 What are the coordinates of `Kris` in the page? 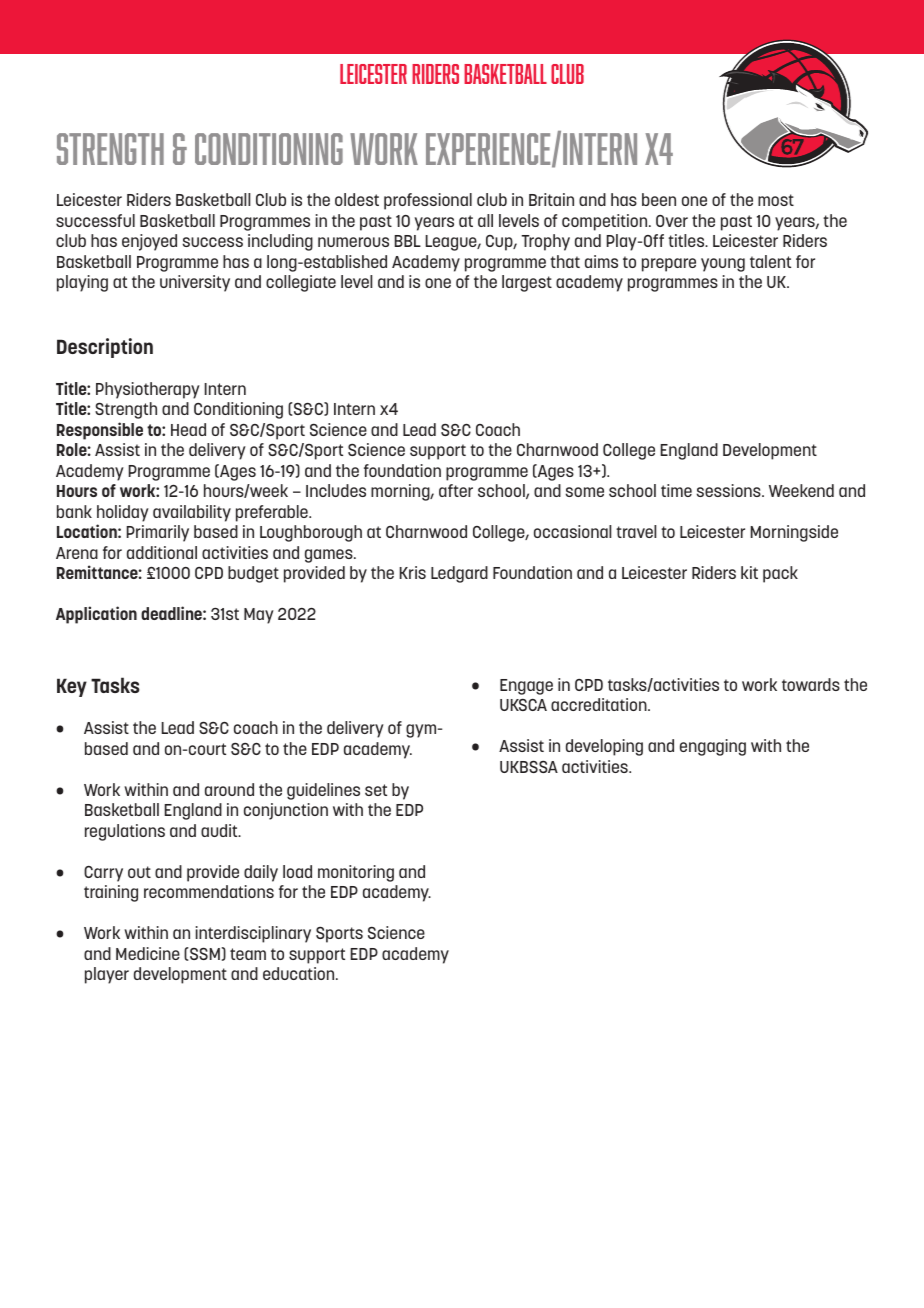 It's located at (413, 572).
